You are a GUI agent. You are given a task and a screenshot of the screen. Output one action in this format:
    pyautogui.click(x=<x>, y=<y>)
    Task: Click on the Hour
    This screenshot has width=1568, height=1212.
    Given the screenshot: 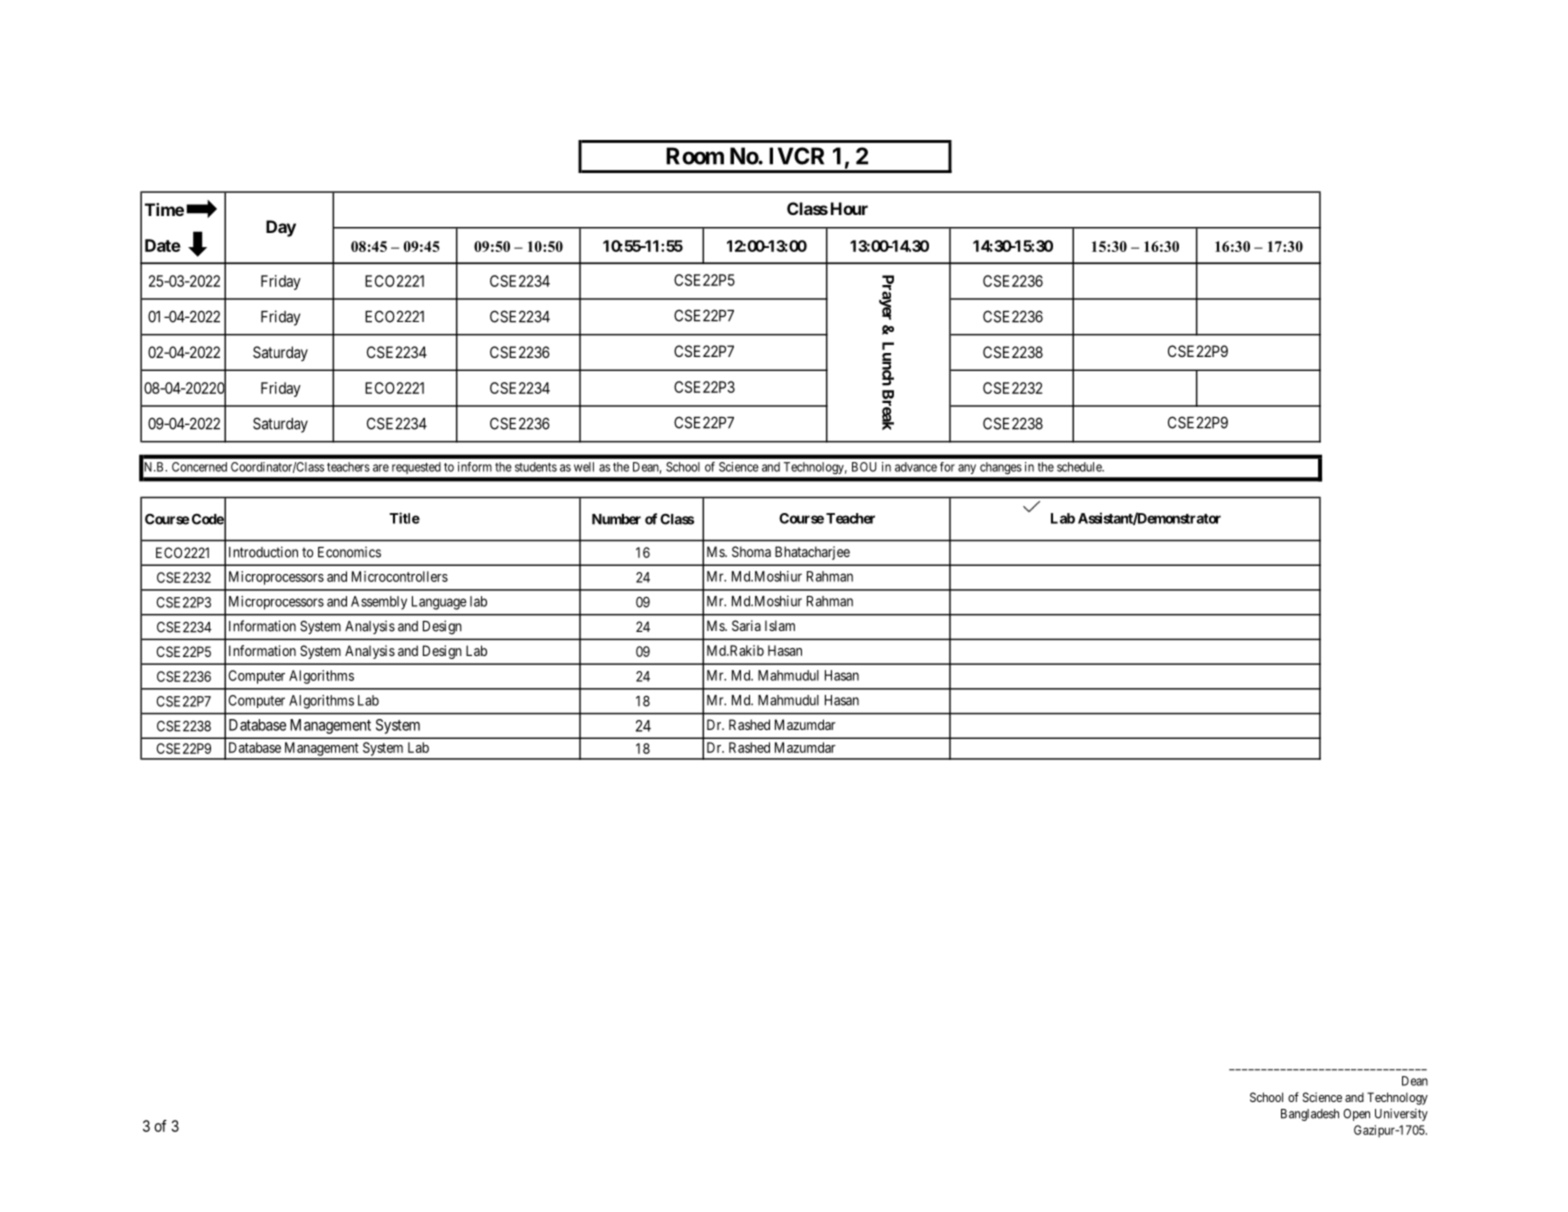 What is the action you would take?
    pyautogui.click(x=849, y=208)
